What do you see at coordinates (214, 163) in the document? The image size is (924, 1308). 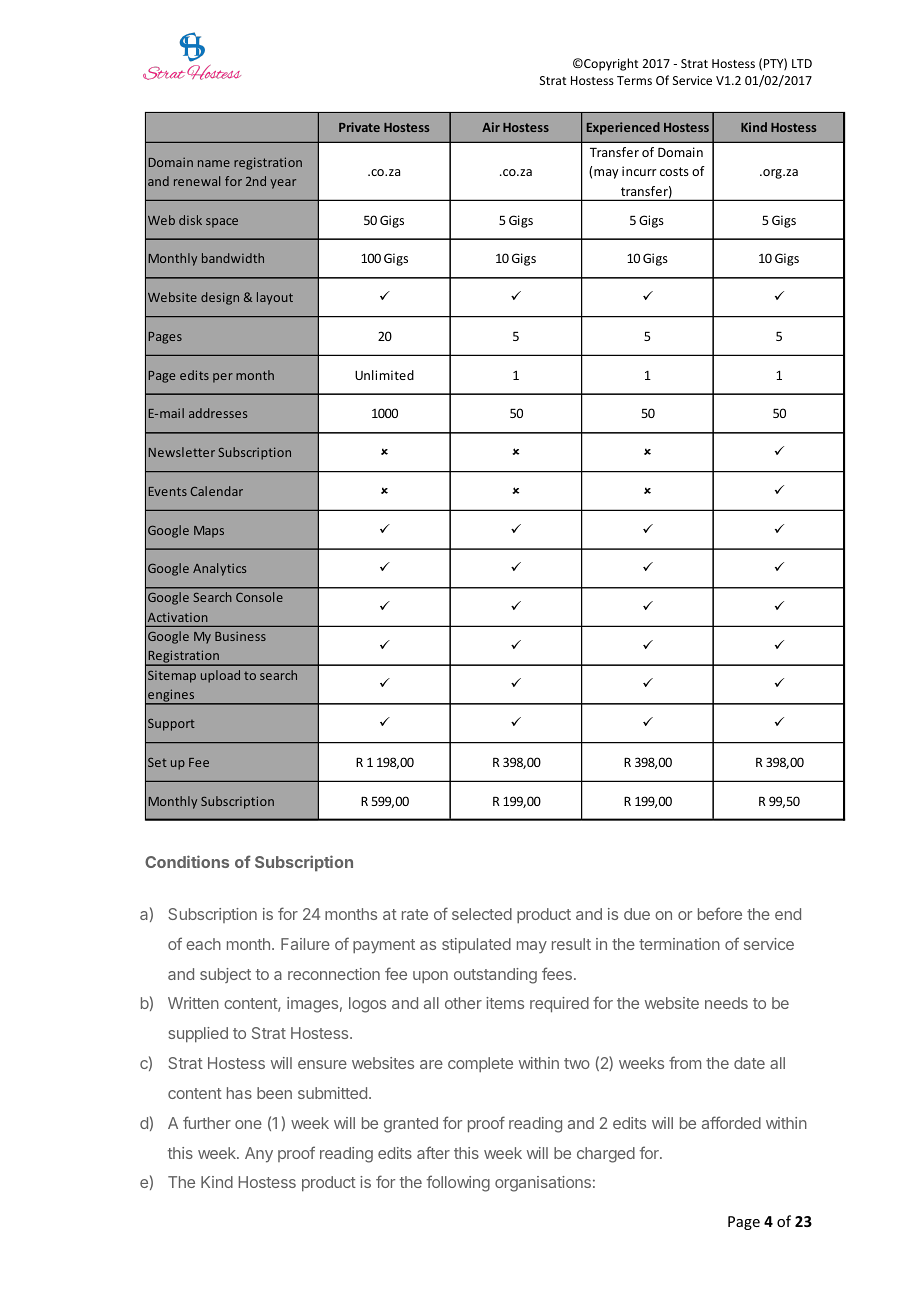 I see `name` at bounding box center [214, 163].
